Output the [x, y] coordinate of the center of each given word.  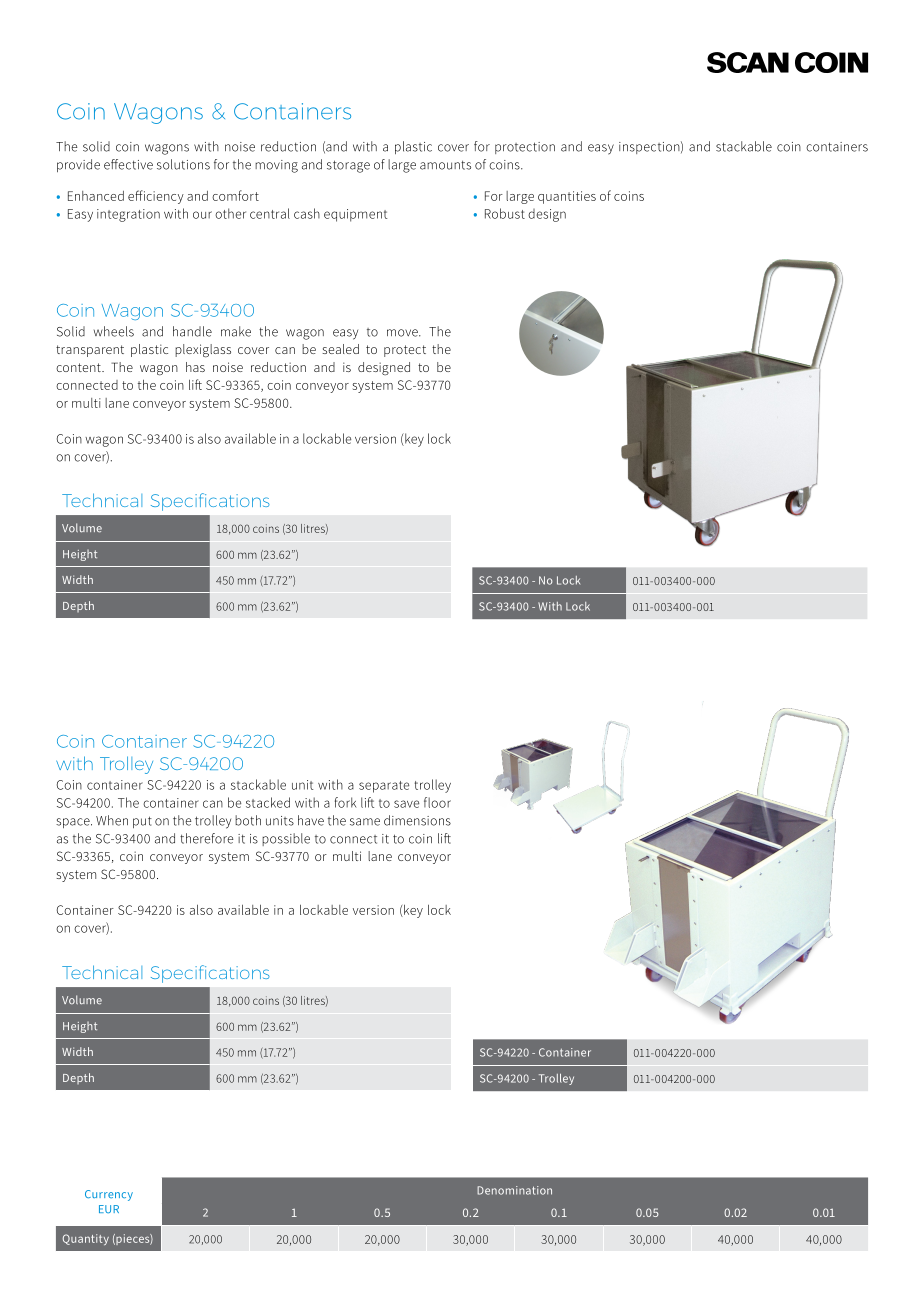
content [79, 367]
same [365, 822]
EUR [109, 1209]
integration [128, 215]
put [142, 822]
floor [437, 802]
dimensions [417, 820]
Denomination [514, 1190]
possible [286, 839]
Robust [505, 213]
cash [307, 213]
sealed [340, 349]
